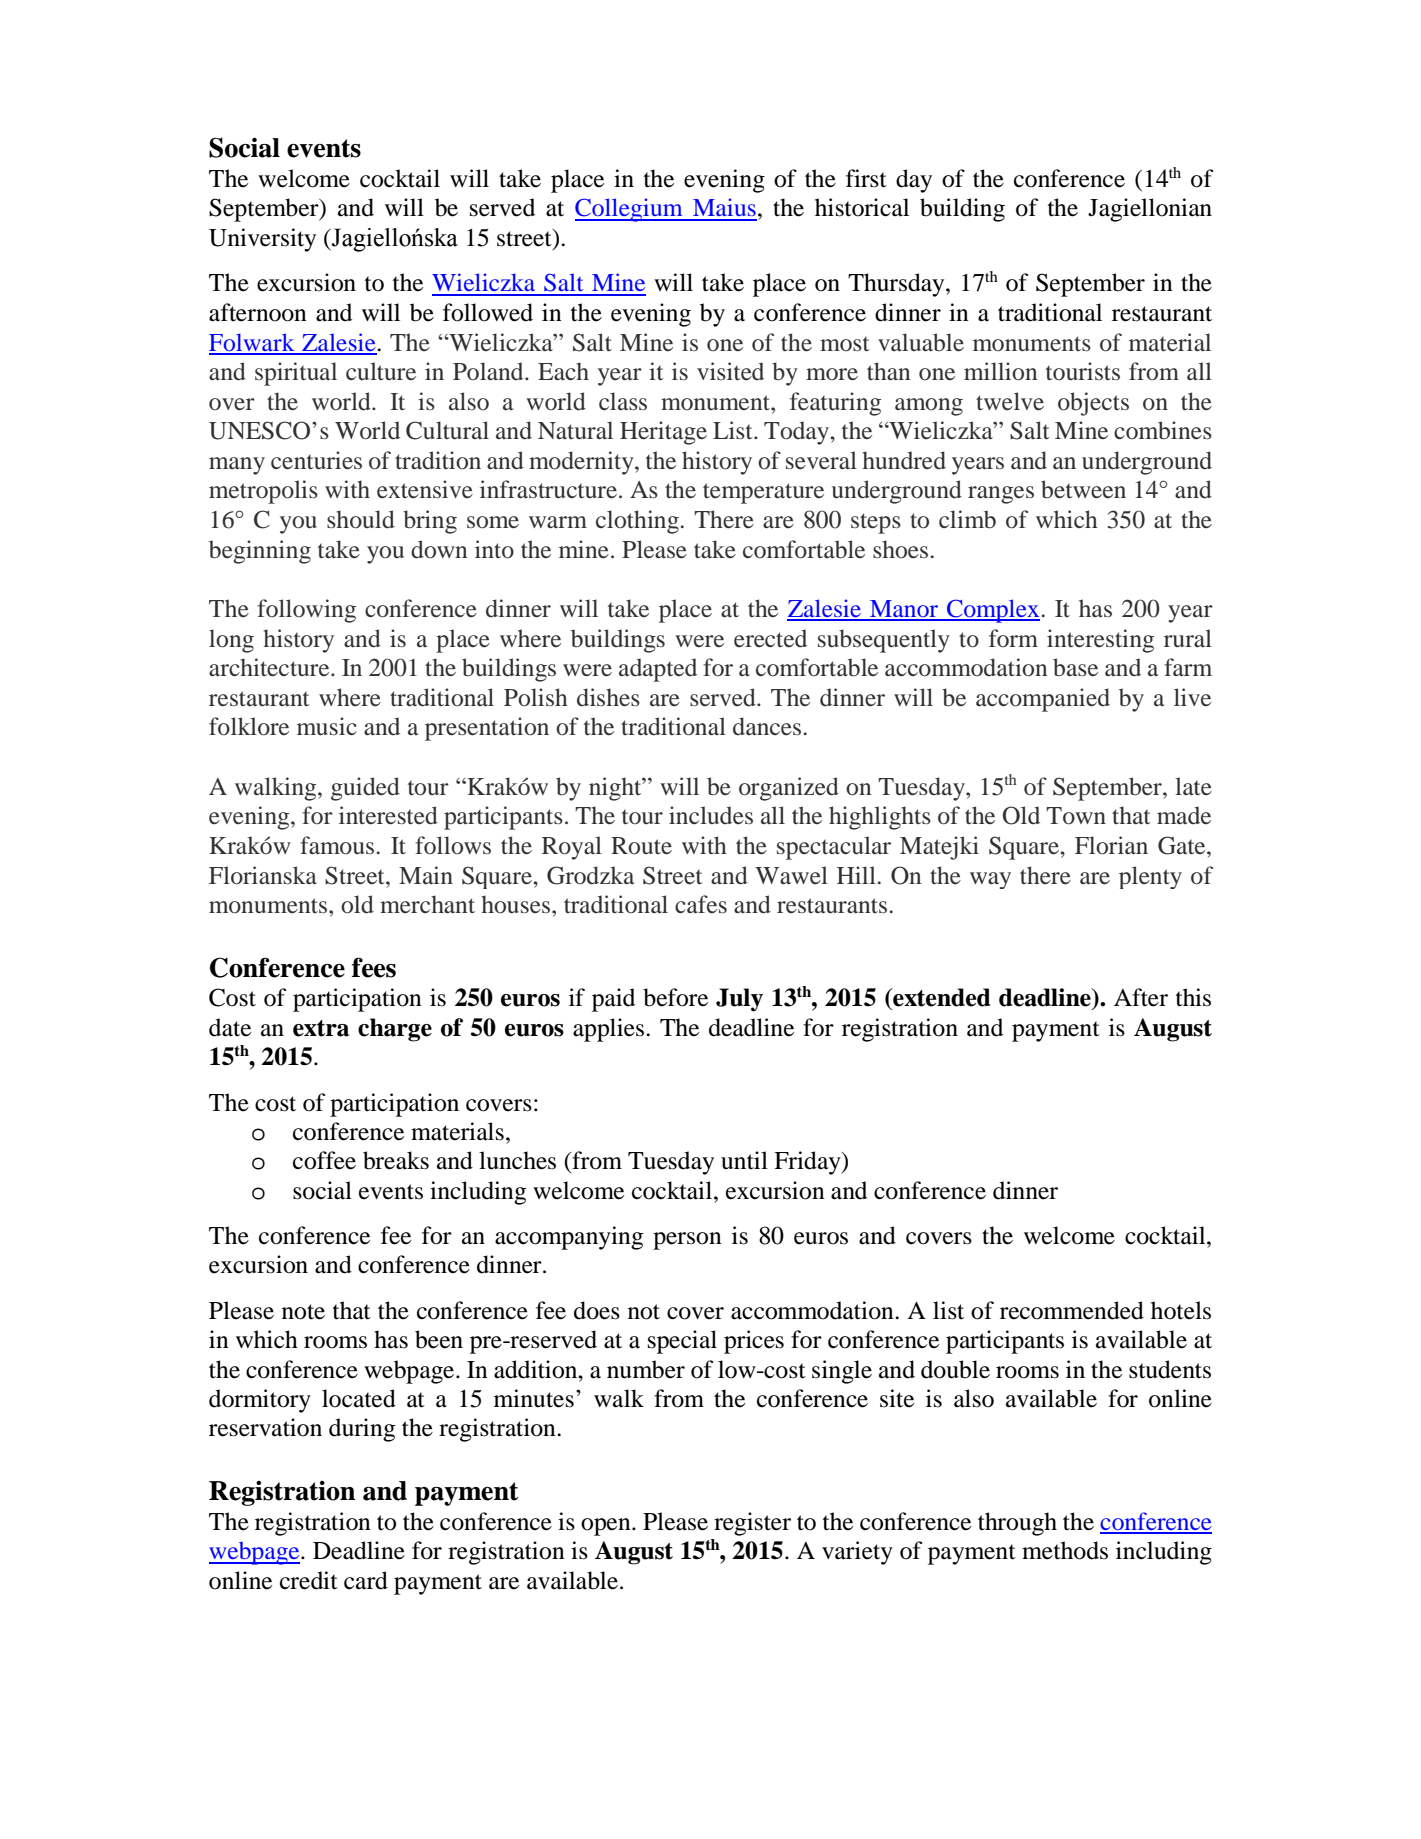  I want to click on University, so click(262, 240).
